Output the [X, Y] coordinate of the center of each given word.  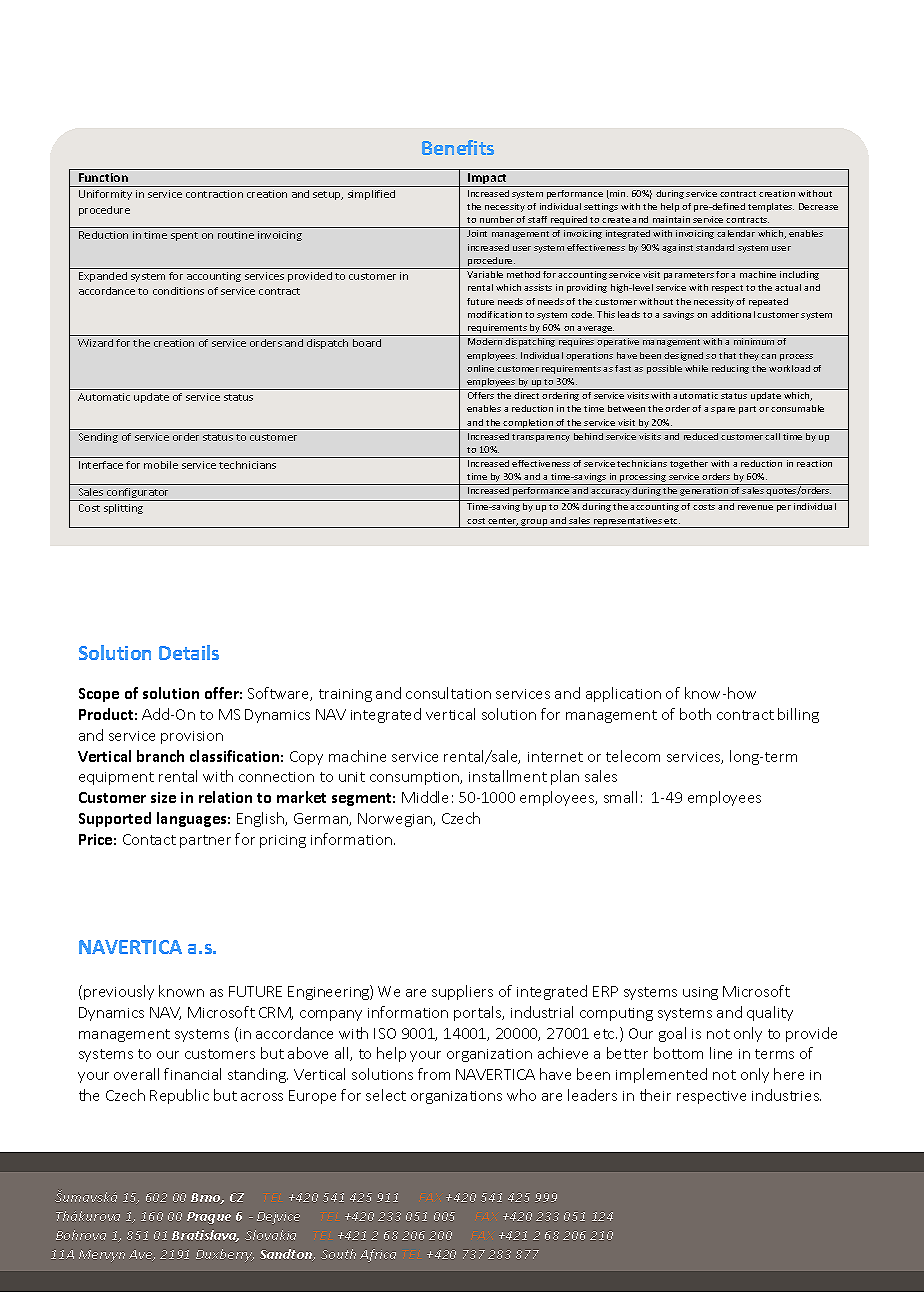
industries [786, 1095]
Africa [378, 1255]
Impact [488, 180]
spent [184, 236]
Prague [209, 1218]
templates [771, 207]
